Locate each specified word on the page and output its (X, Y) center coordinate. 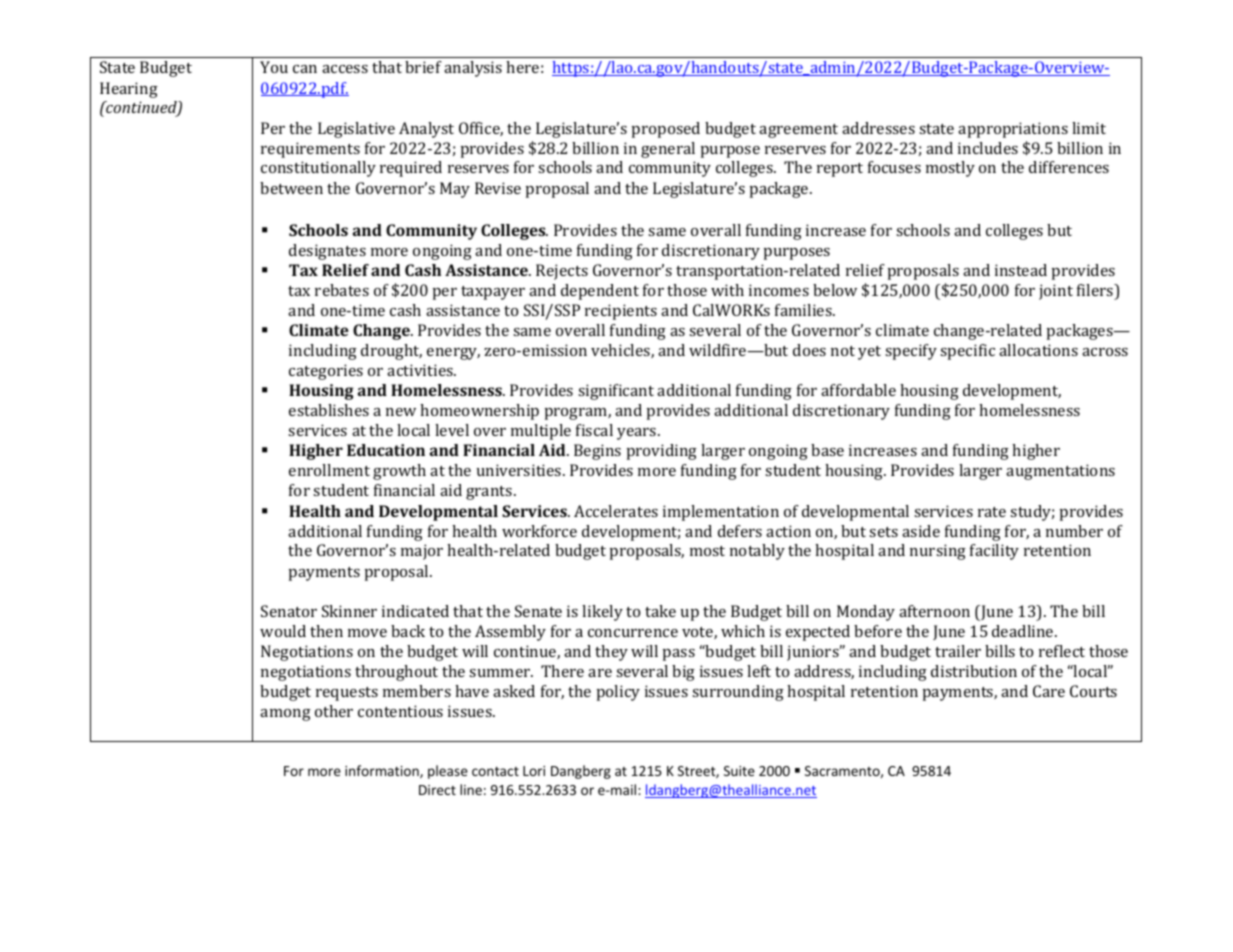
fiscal (594, 430)
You (274, 67)
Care (1049, 691)
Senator (289, 611)
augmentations (1060, 472)
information (383, 771)
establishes (329, 410)
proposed (666, 130)
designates (327, 252)
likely (602, 613)
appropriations (1013, 130)
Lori (534, 771)
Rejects (562, 272)
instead (1021, 270)
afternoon (934, 611)
